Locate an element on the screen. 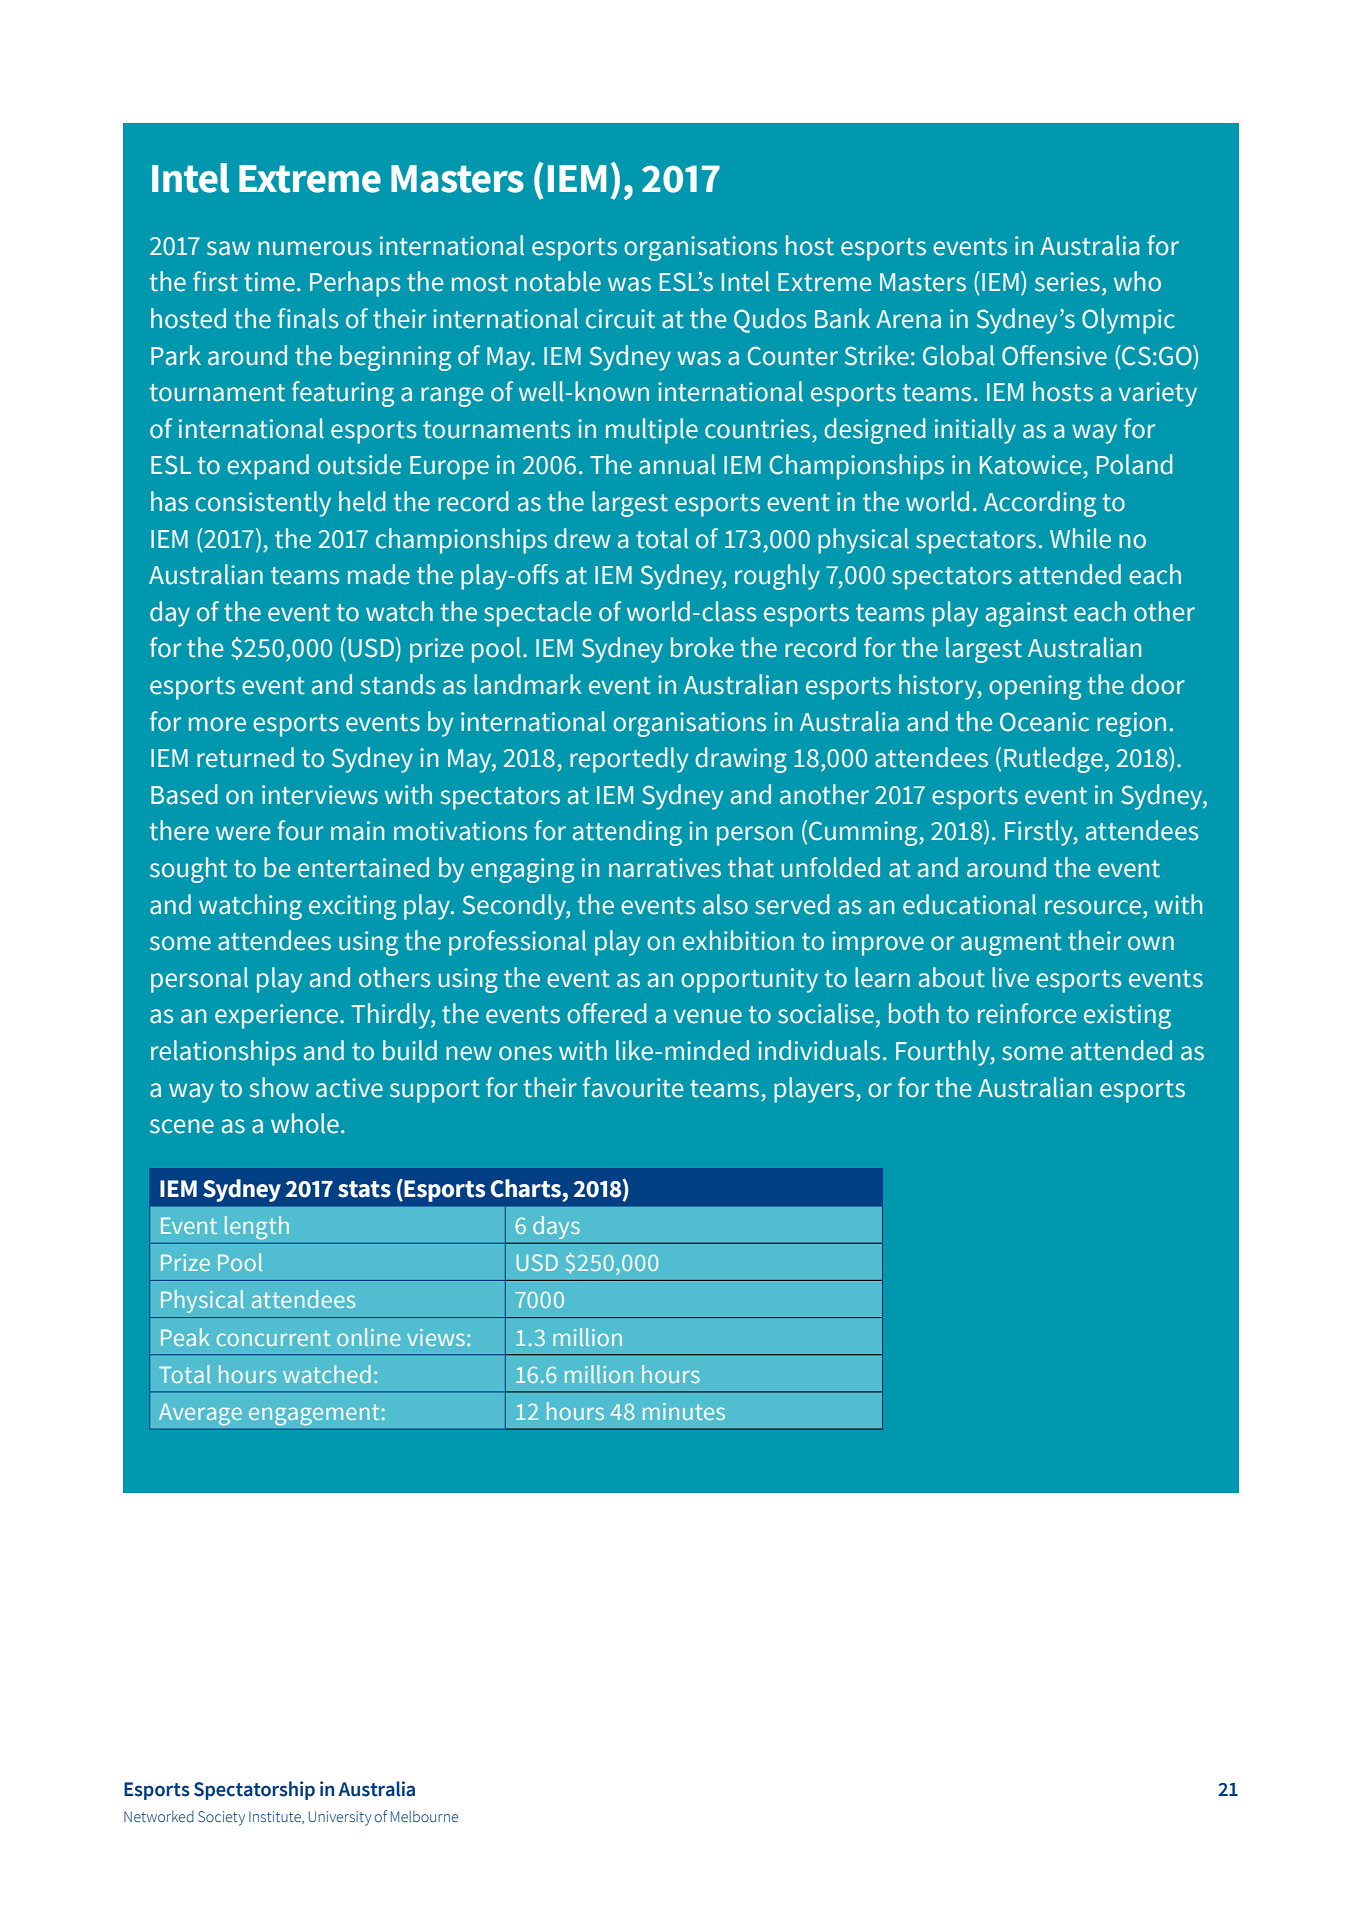 This screenshot has height=1926, width=1362. experience is located at coordinates (278, 1016).
